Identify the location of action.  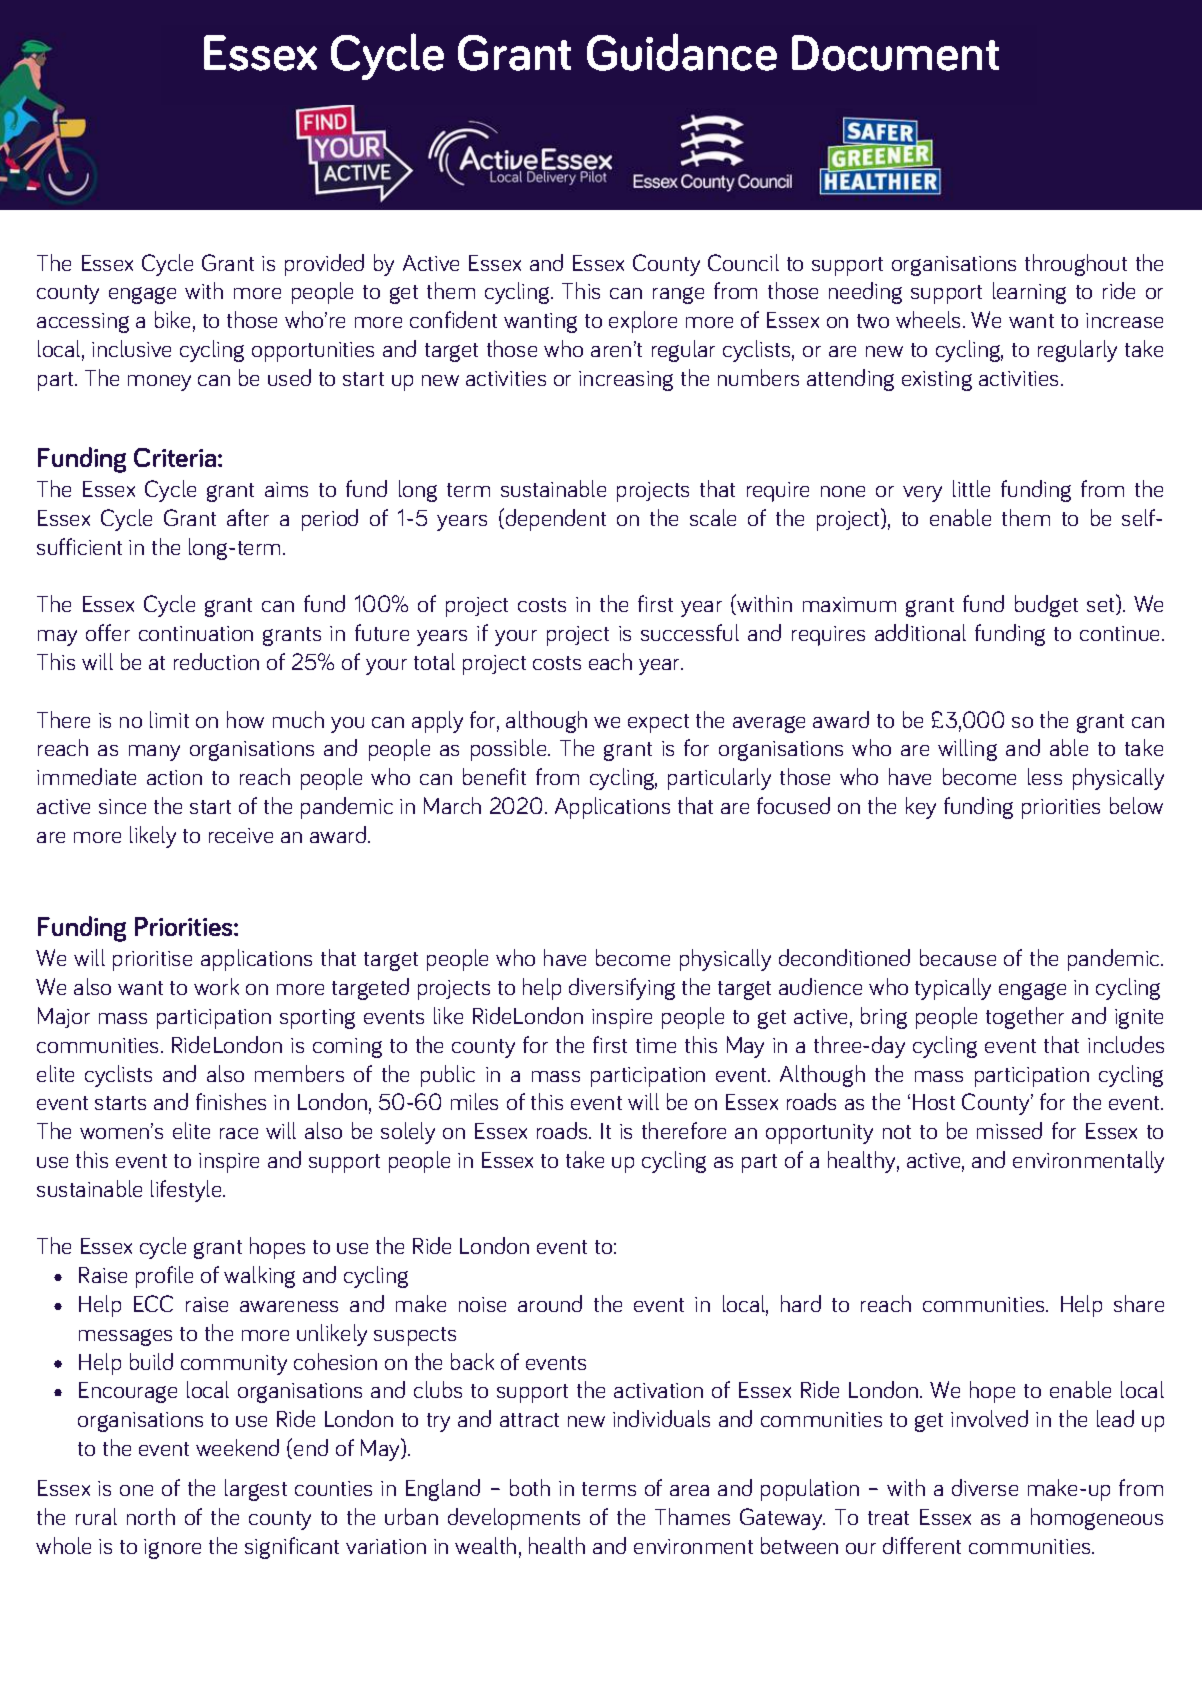
(174, 777).
